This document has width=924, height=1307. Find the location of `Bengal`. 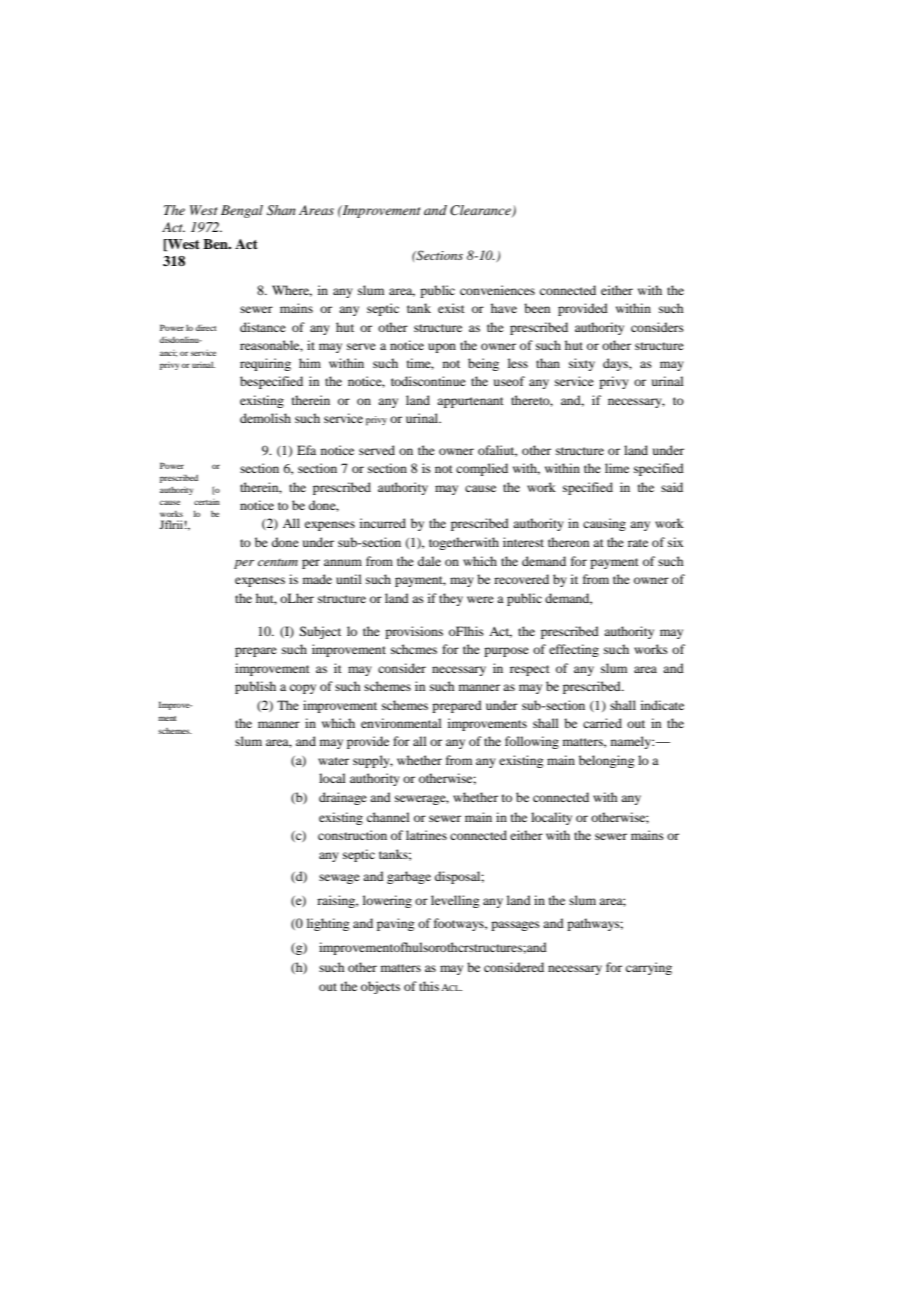

Bengal is located at coordinates (242, 211).
